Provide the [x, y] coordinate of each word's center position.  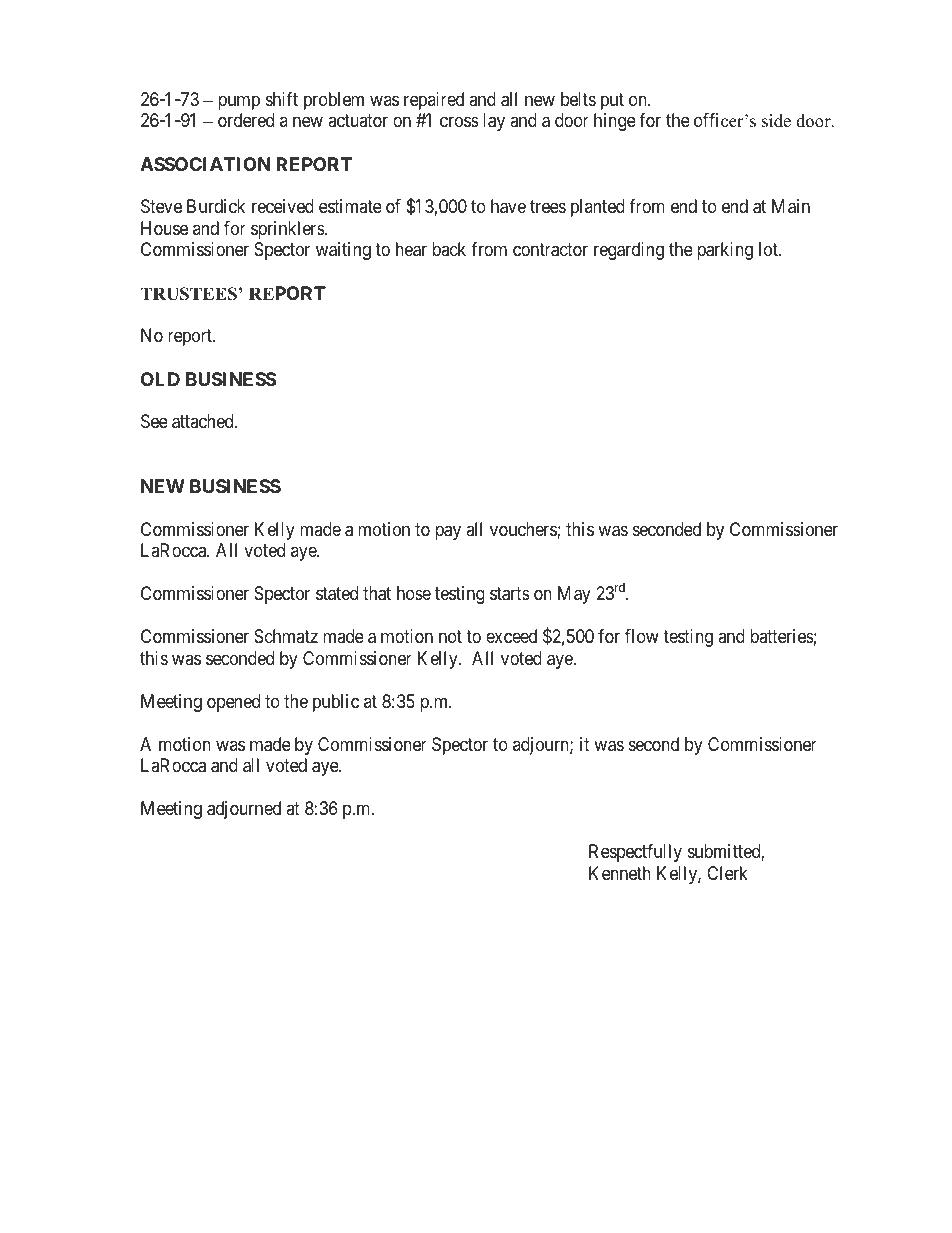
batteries [782, 636]
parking [725, 251]
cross [459, 122]
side [776, 121]
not [450, 636]
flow [642, 636]
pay [448, 532]
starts [510, 594]
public [336, 703]
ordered [246, 120]
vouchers [524, 530]
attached [204, 421]
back [449, 249]
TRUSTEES [188, 294]
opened [233, 703]
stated [337, 593]
